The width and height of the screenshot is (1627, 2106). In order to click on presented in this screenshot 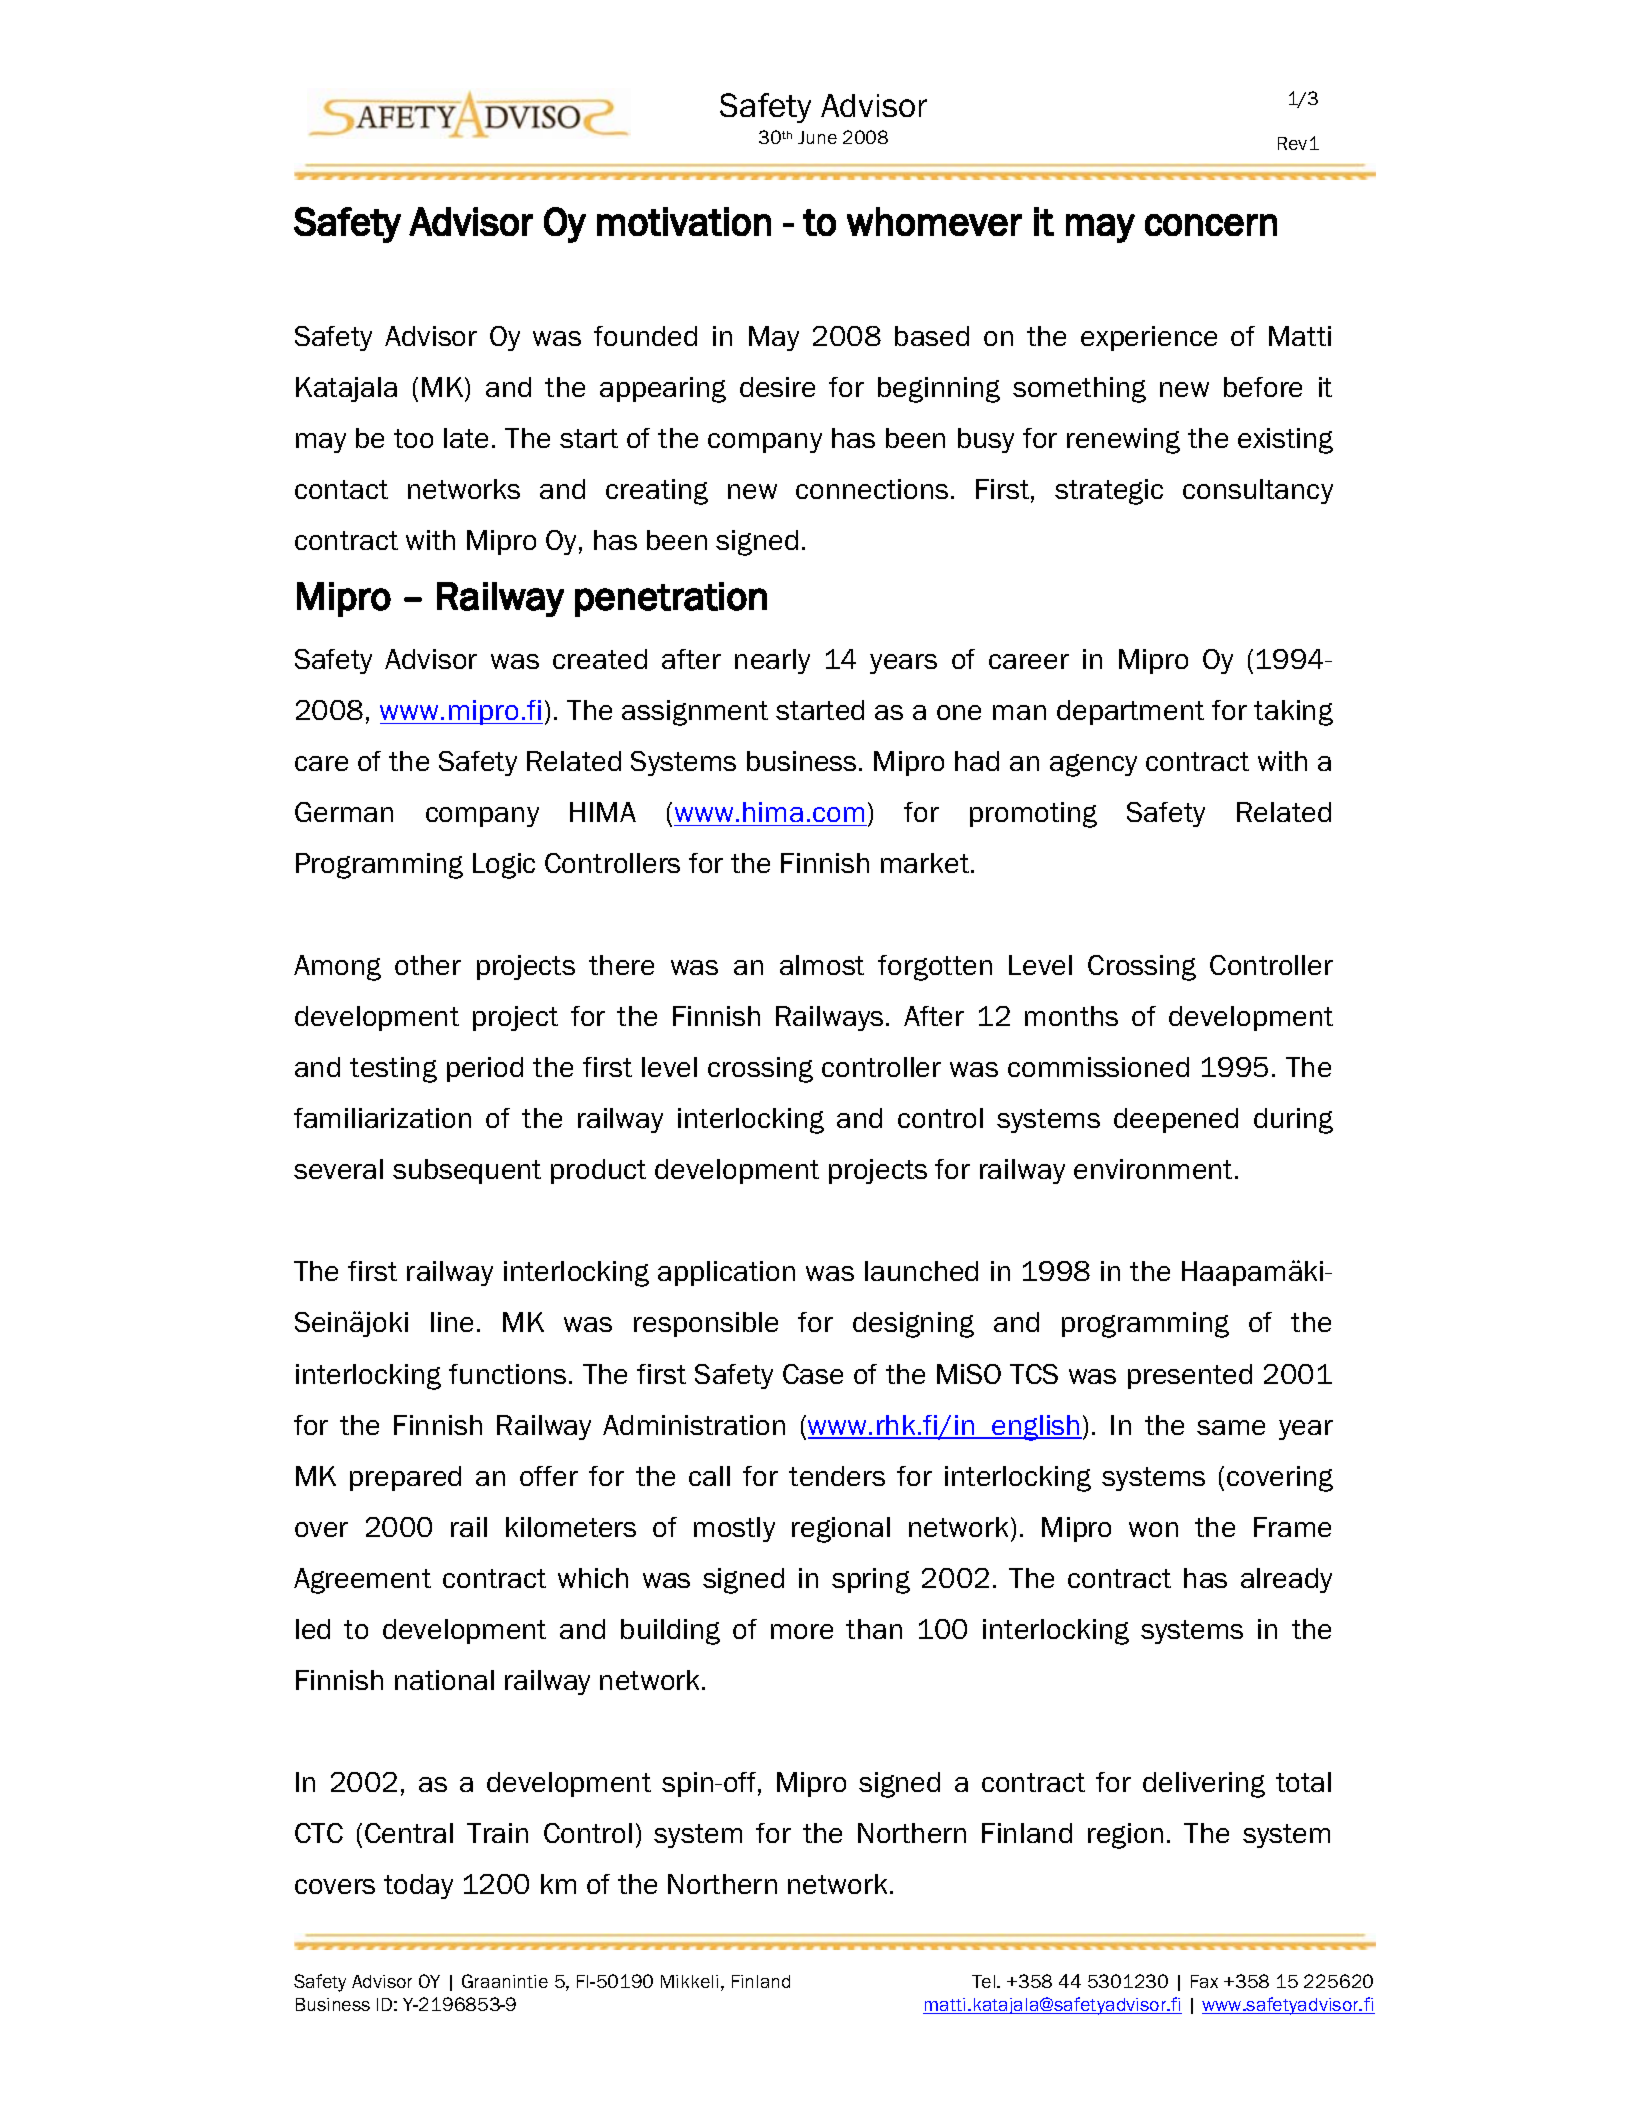, I will do `click(1190, 1376)`.
